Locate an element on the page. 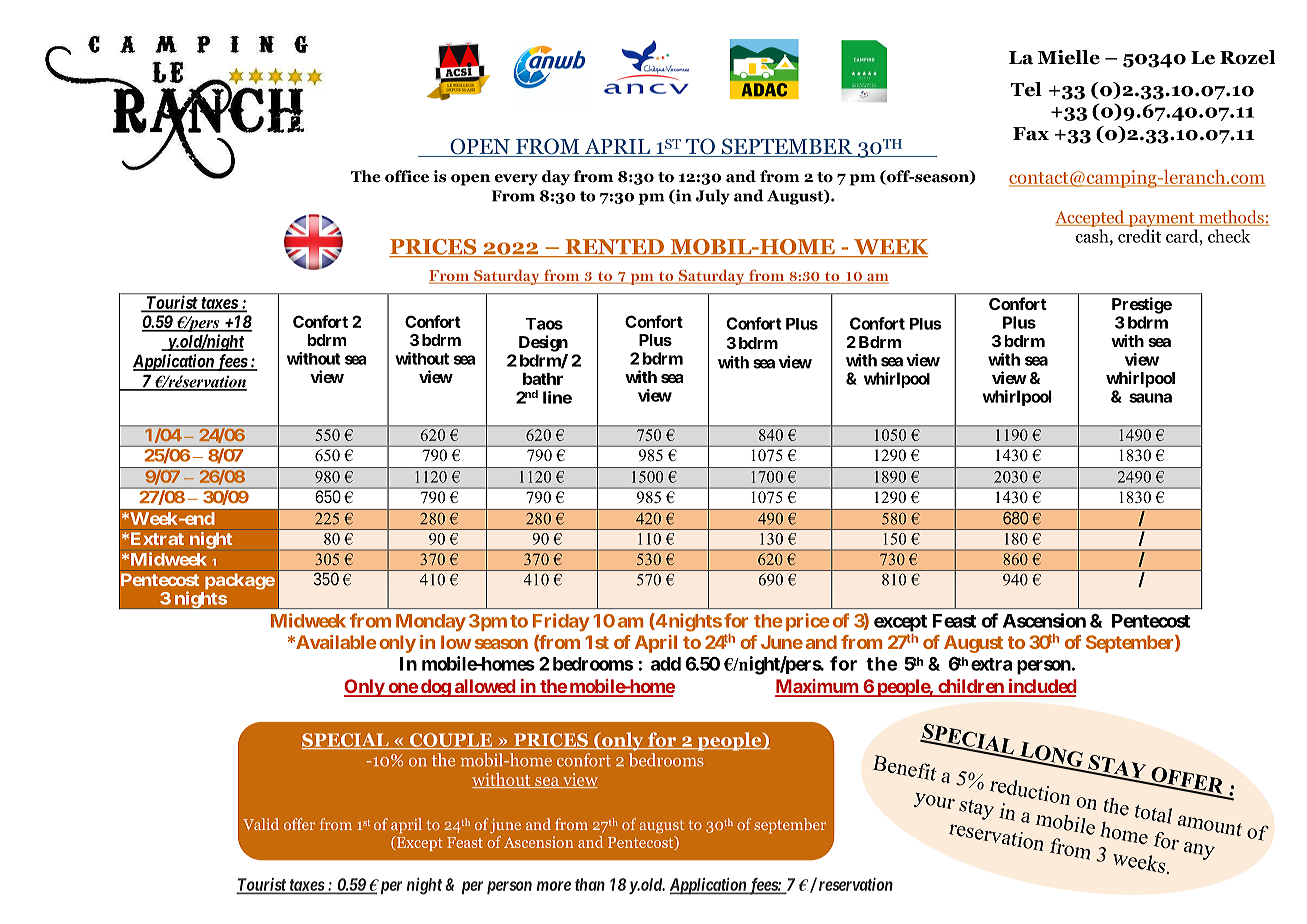 This document has height=924, width=1307. July is located at coordinates (713, 197).
